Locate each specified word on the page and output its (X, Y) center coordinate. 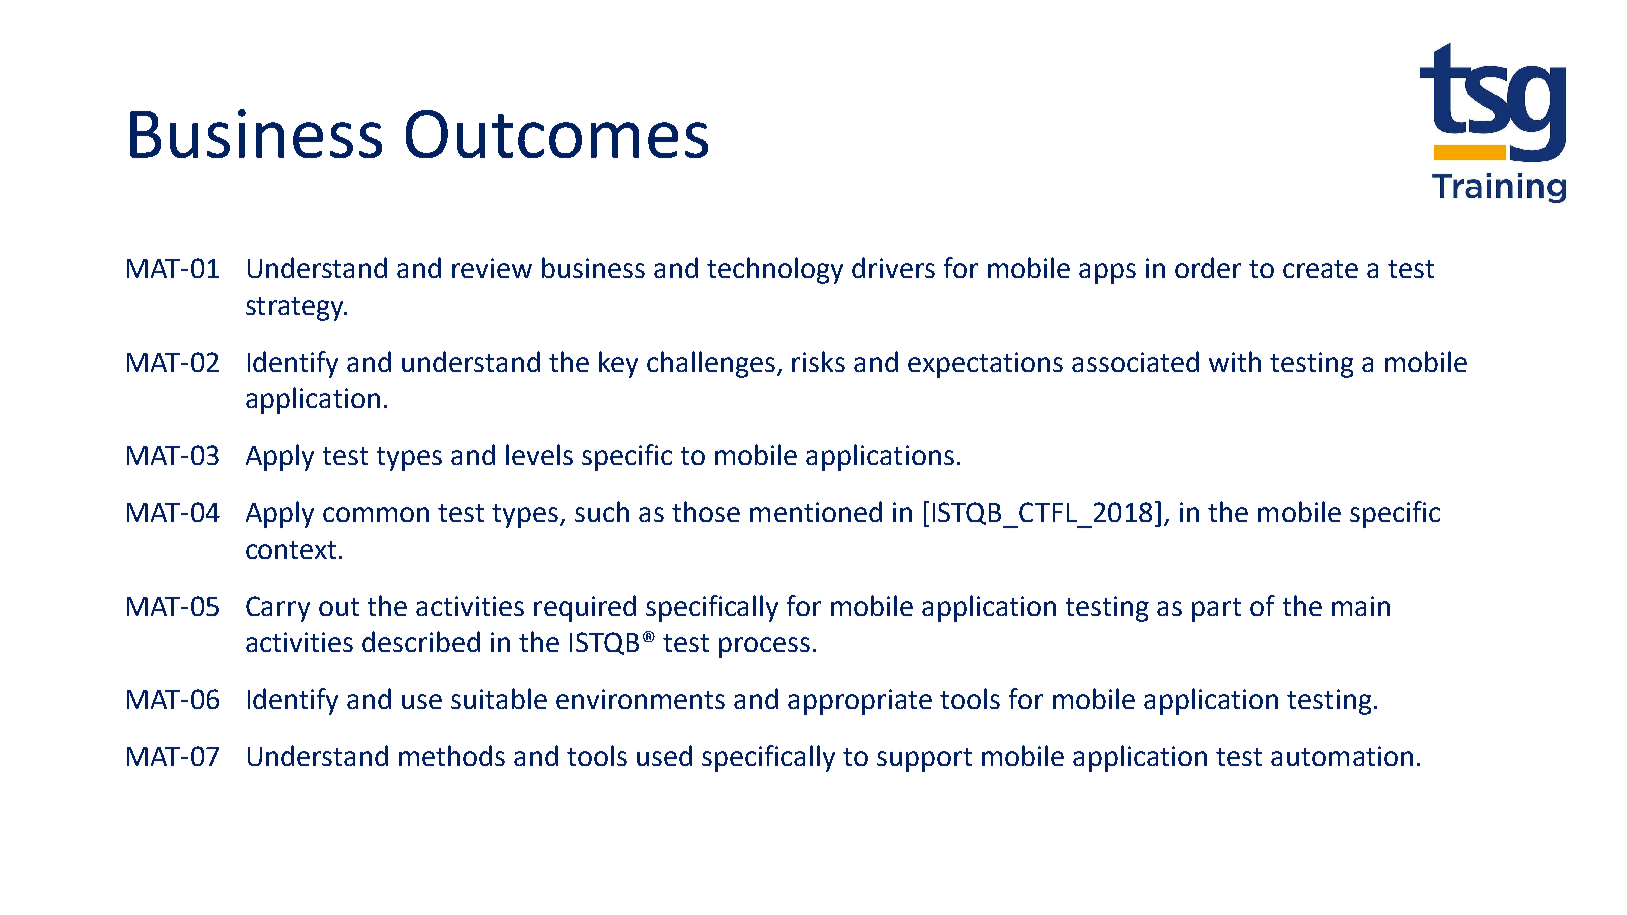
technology (775, 270)
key (618, 364)
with (1235, 361)
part (1216, 610)
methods (452, 755)
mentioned (816, 511)
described (421, 641)
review (492, 268)
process (764, 647)
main (1361, 606)
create (1320, 269)
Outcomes (557, 134)
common (376, 514)
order (1208, 267)
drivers (893, 267)
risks (818, 361)
